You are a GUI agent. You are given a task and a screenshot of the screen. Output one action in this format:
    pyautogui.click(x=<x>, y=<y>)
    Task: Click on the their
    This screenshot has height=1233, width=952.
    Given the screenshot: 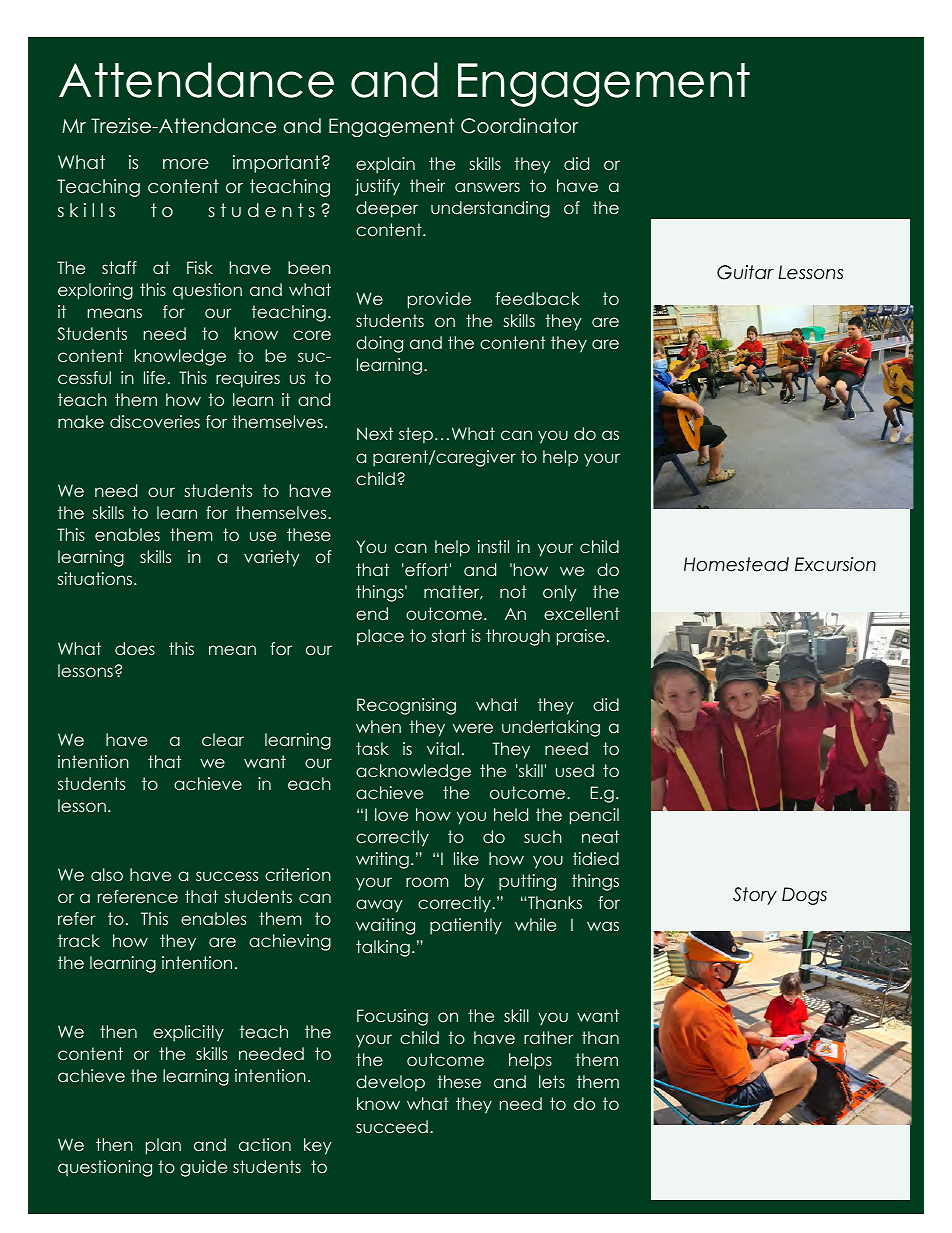 What is the action you would take?
    pyautogui.click(x=427, y=185)
